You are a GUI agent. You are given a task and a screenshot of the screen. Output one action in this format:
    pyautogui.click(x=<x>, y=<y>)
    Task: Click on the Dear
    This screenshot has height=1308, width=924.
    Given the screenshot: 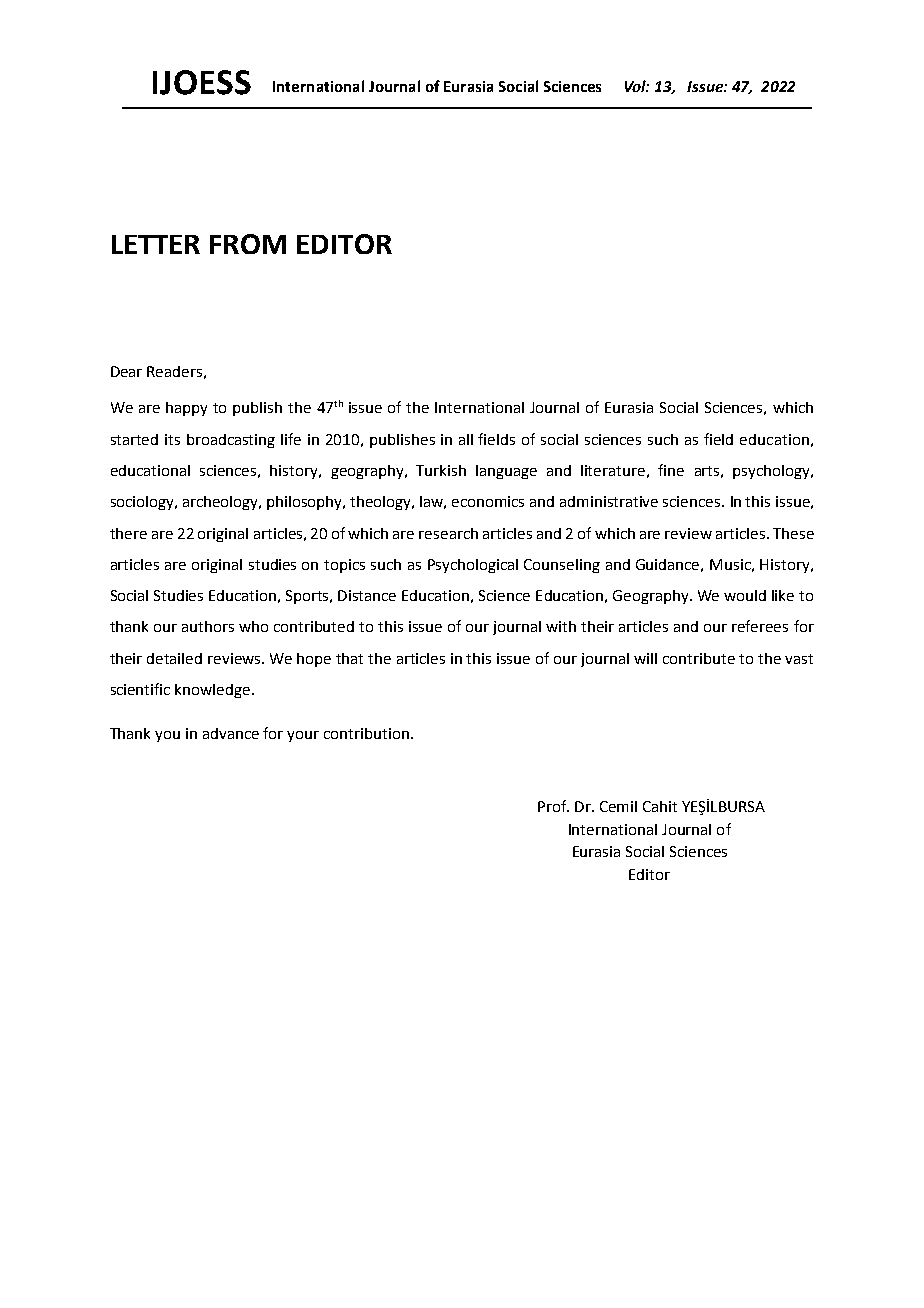 What is the action you would take?
    pyautogui.click(x=126, y=371)
